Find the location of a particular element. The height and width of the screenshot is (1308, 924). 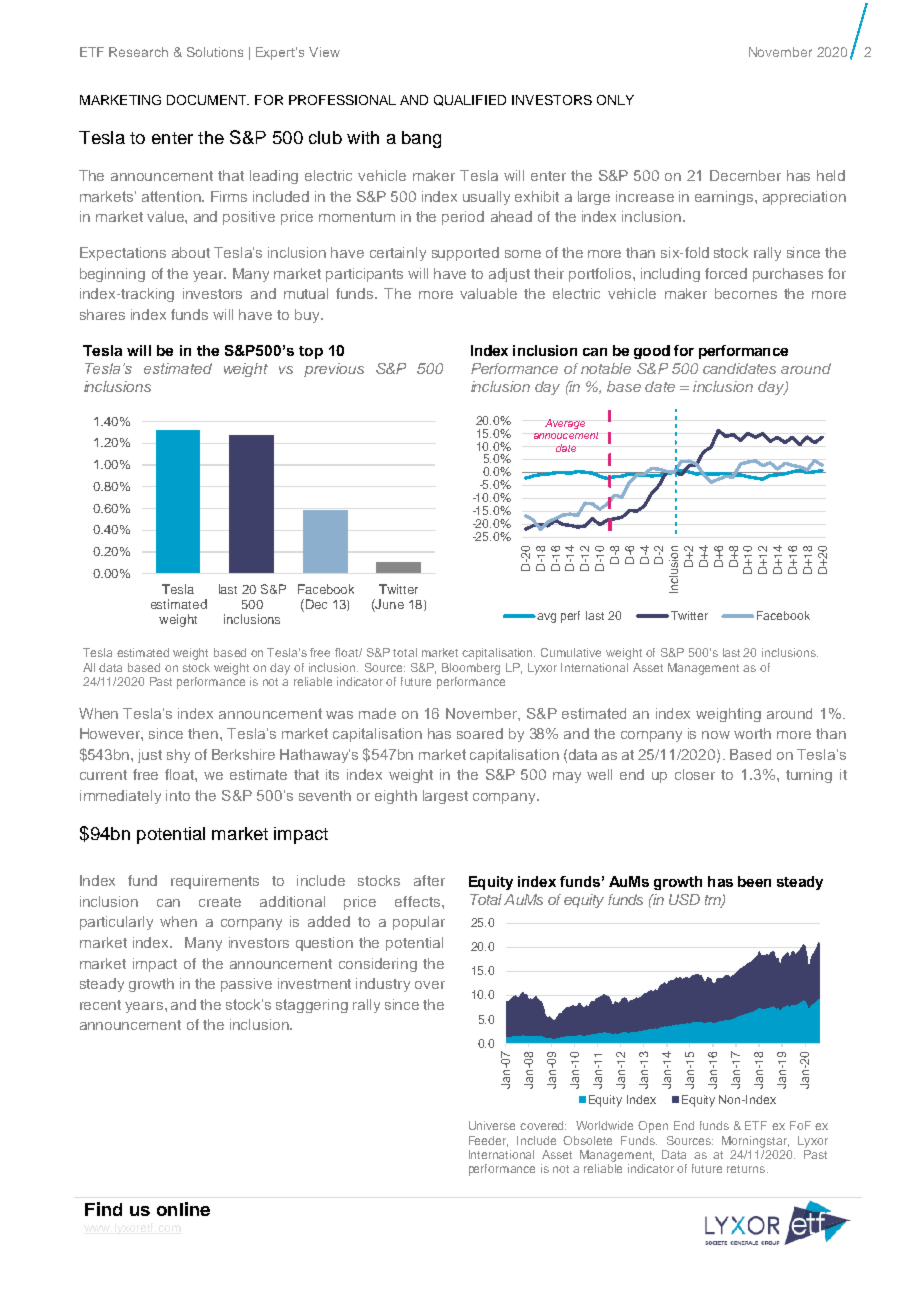

DOCUMENT is located at coordinates (208, 100).
